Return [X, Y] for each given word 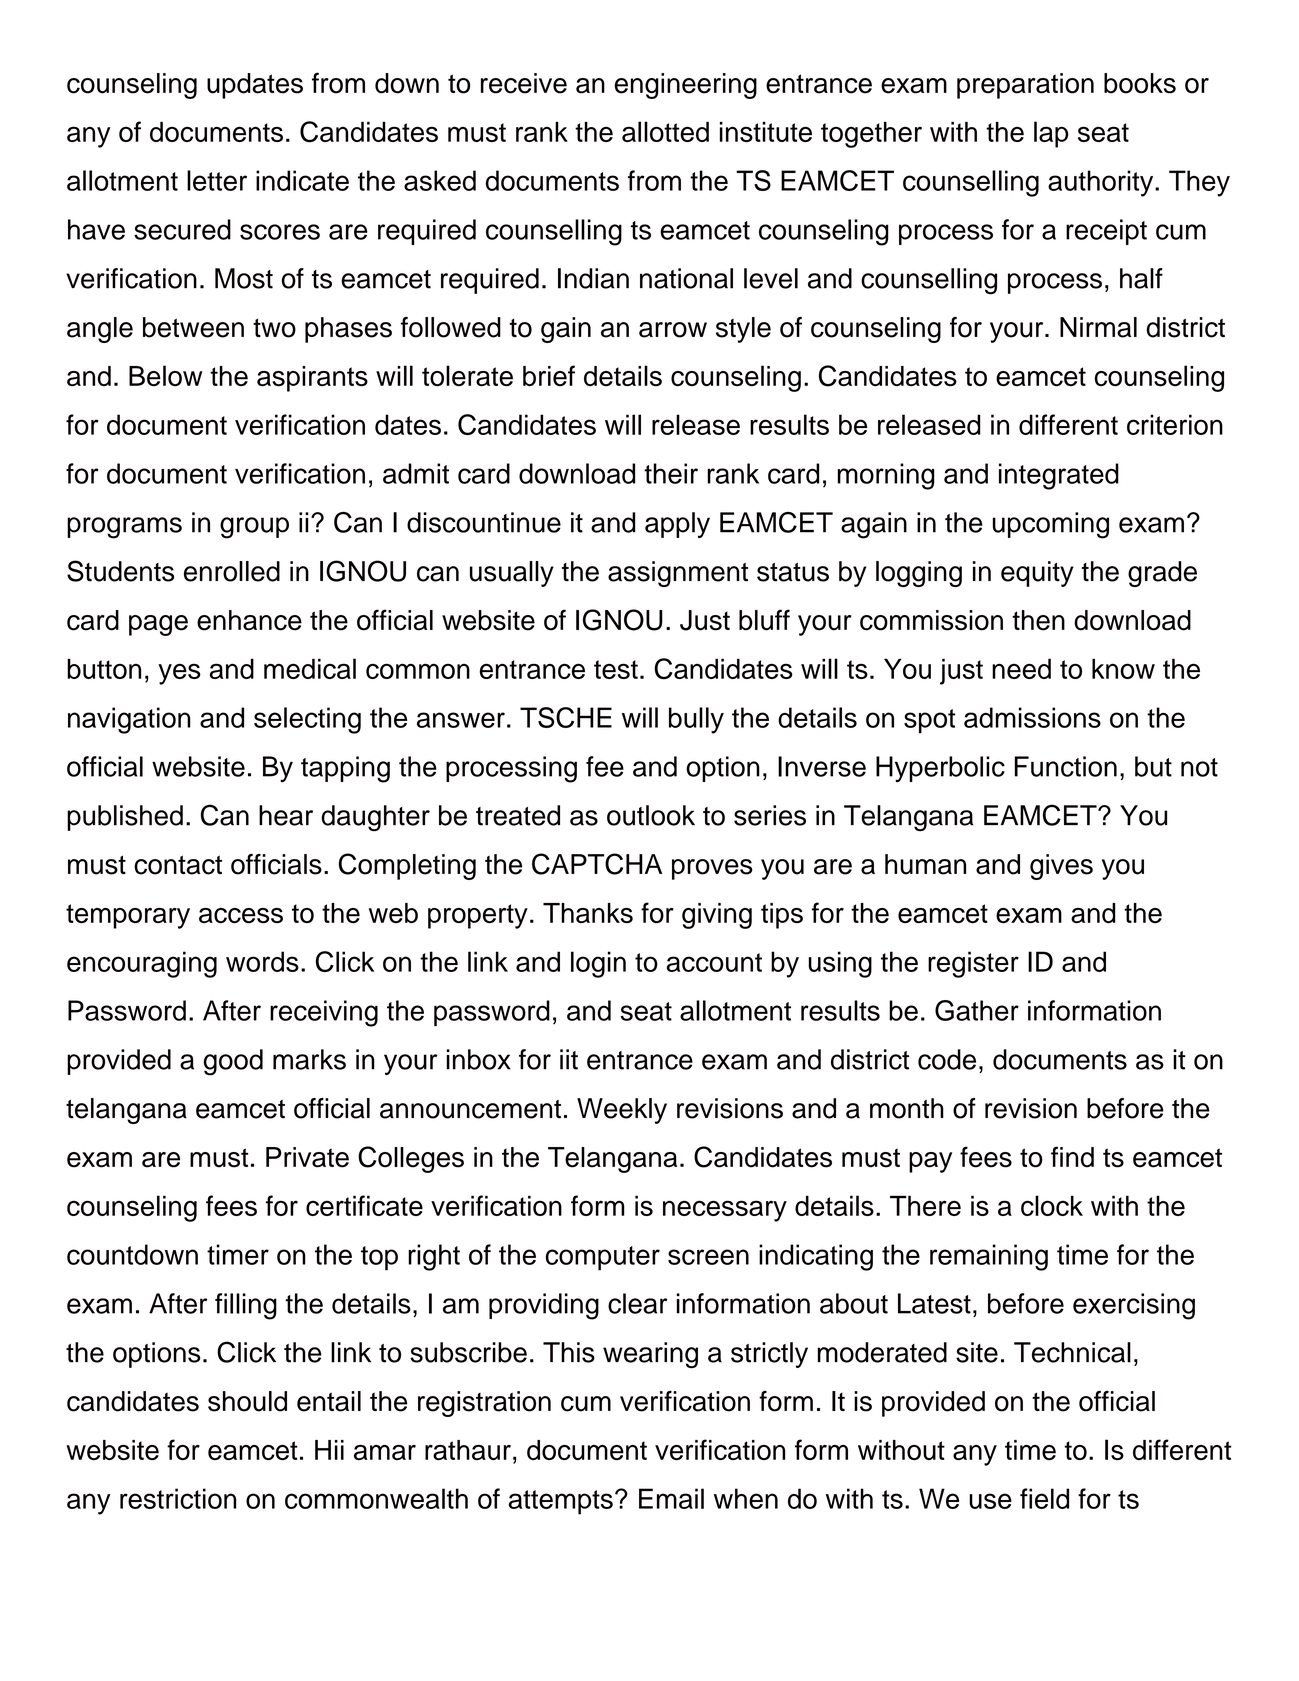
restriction [178, 1498]
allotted [665, 131]
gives [1061, 867]
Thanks [588, 913]
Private [307, 1157]
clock [1052, 1205]
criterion [1175, 424]
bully [696, 720]
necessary [725, 1211]
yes [179, 674]
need [1021, 668]
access [241, 915]
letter [217, 180]
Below [165, 375]
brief [549, 375]
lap [1051, 134]
